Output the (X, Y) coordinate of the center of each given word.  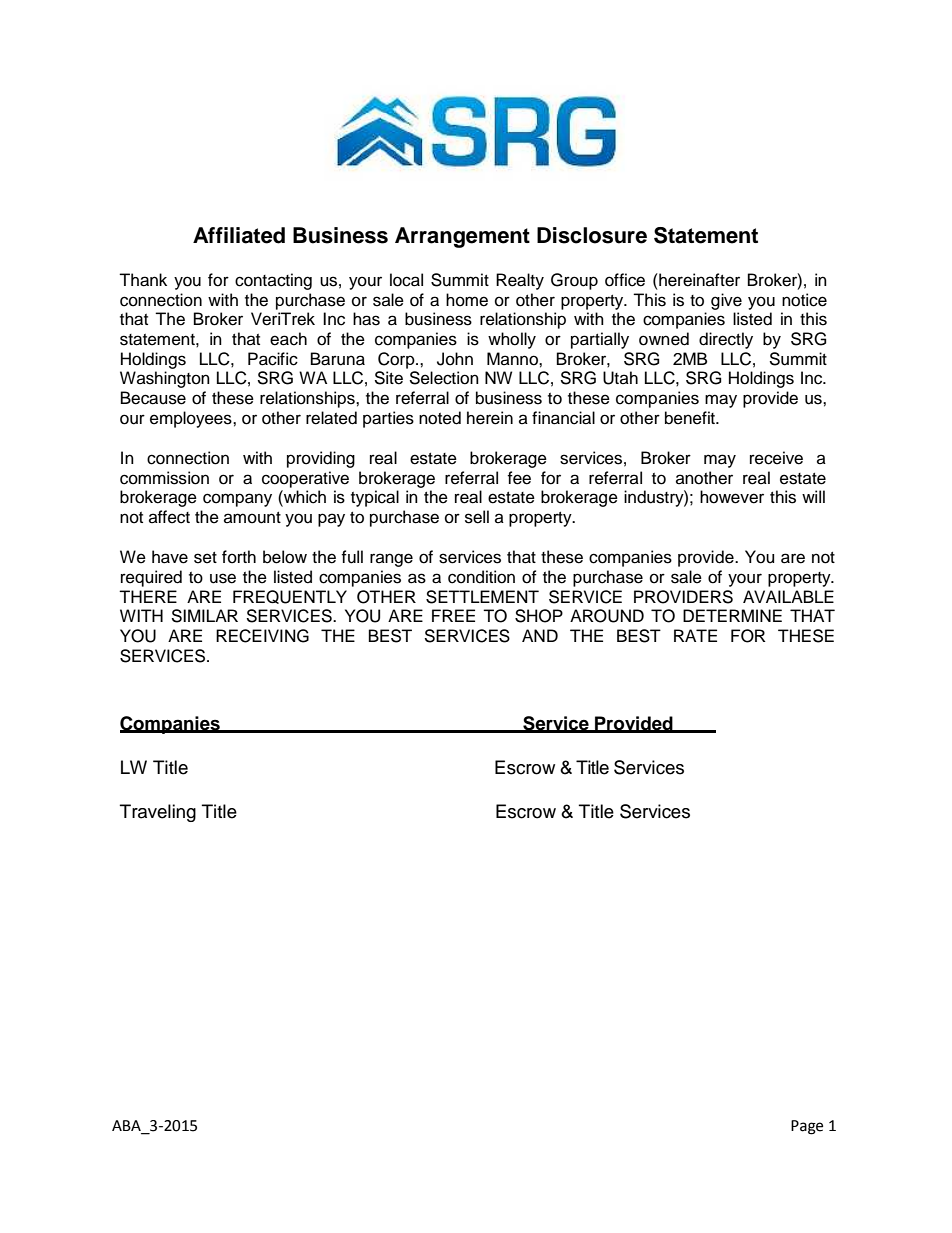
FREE (453, 615)
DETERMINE (732, 615)
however (732, 497)
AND (540, 635)
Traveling (158, 813)
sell (477, 517)
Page (807, 1127)
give (726, 301)
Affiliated (239, 235)
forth (239, 557)
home (467, 300)
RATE (695, 635)
